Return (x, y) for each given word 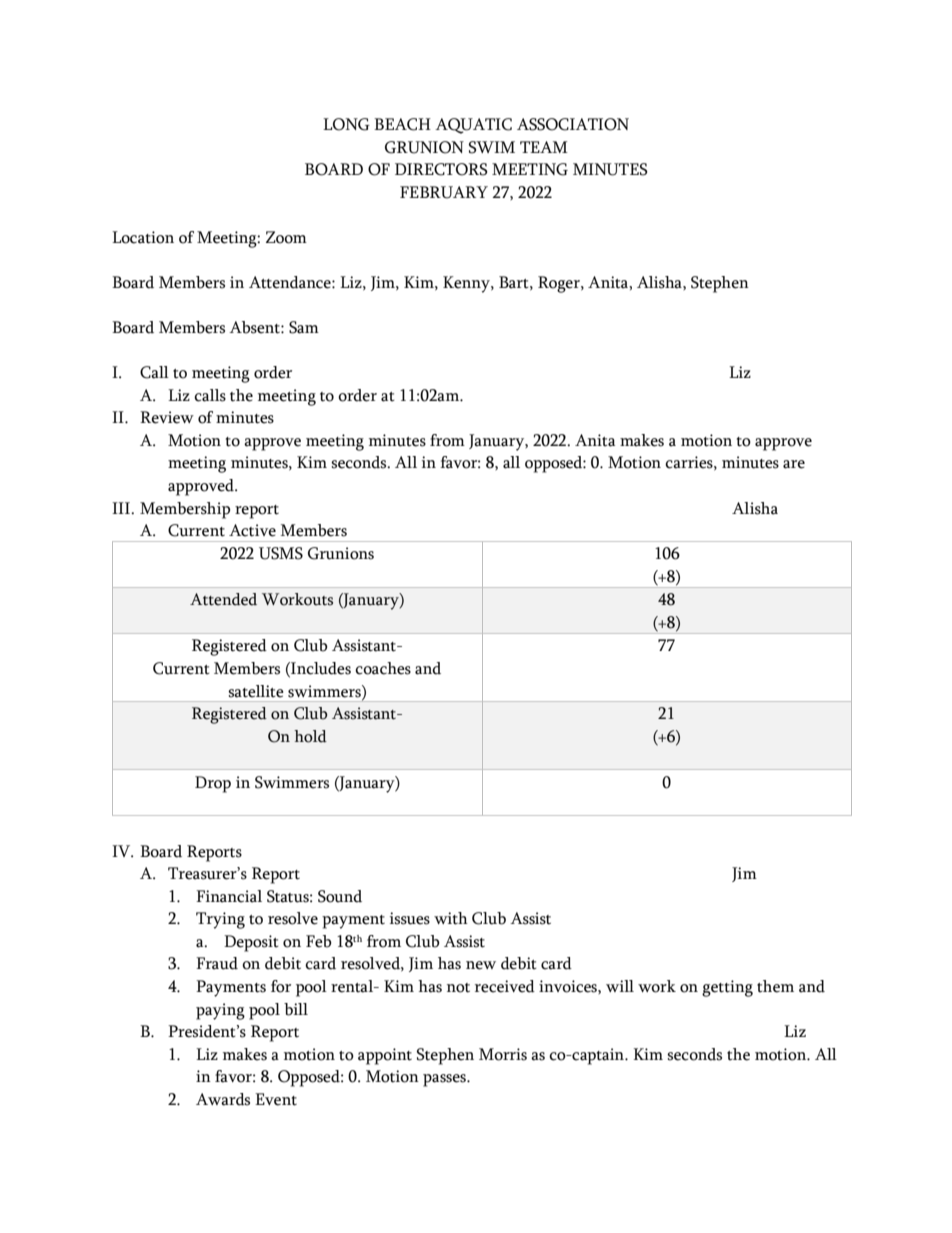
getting (727, 988)
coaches (383, 668)
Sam (304, 327)
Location (143, 237)
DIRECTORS (441, 169)
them (775, 986)
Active (252, 530)
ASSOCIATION (573, 124)
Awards (223, 1099)
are (794, 464)
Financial (229, 896)
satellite (256, 691)
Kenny (467, 284)
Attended (223, 599)
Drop (213, 784)
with (451, 918)
